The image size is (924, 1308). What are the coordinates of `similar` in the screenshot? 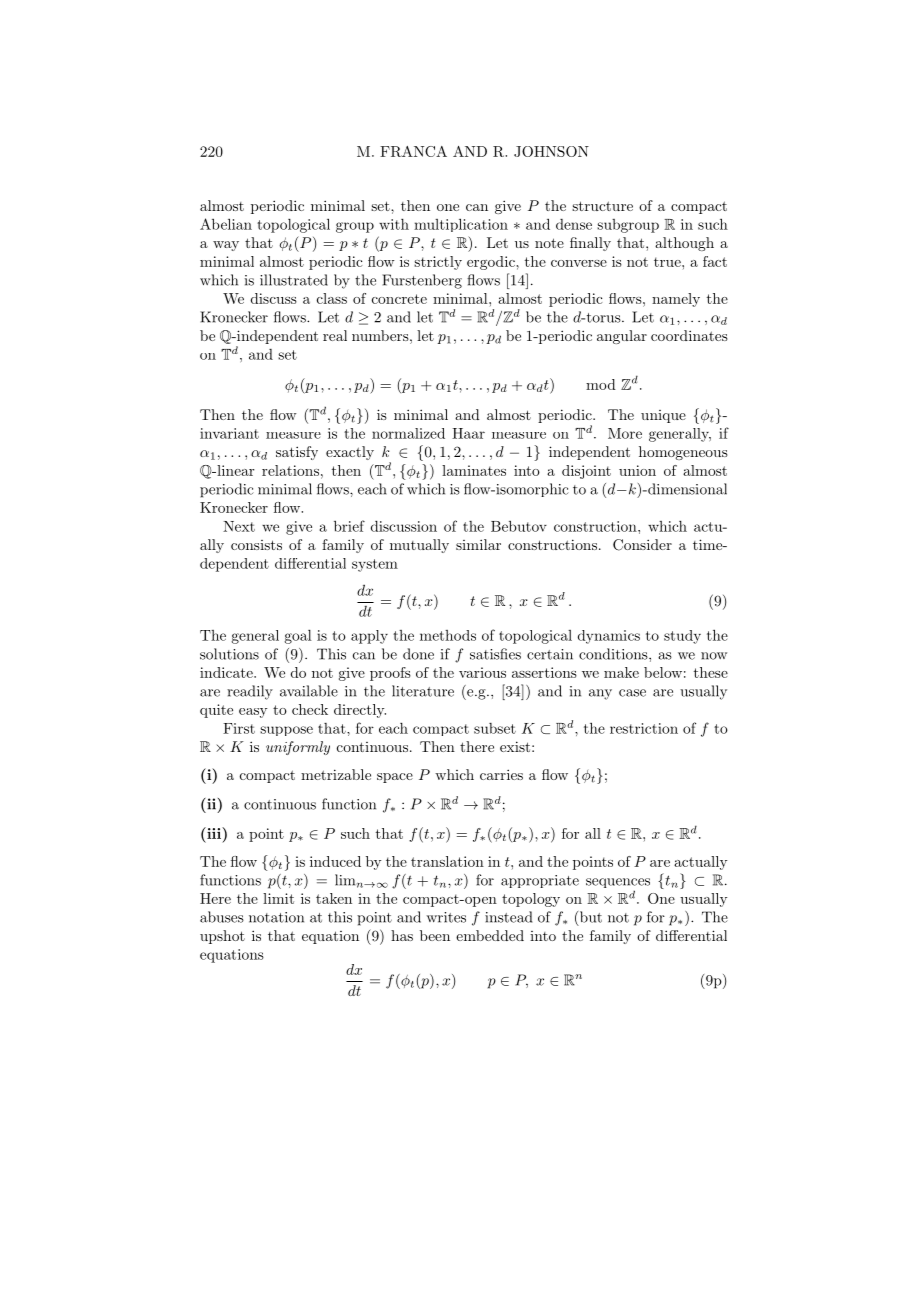 It's located at (478, 544).
